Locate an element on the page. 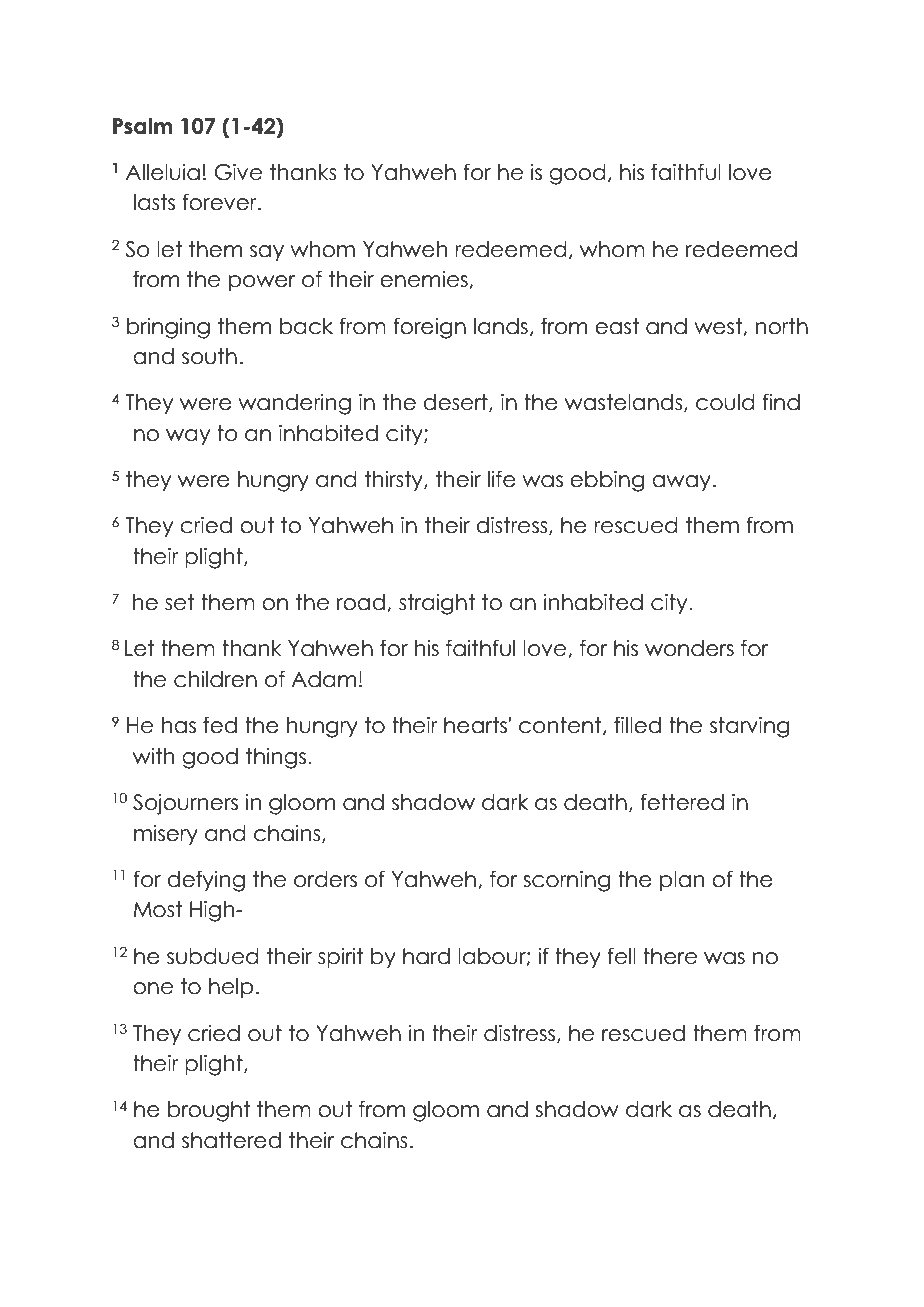 The width and height of the page is (924, 1307). Give is located at coordinates (238, 172).
